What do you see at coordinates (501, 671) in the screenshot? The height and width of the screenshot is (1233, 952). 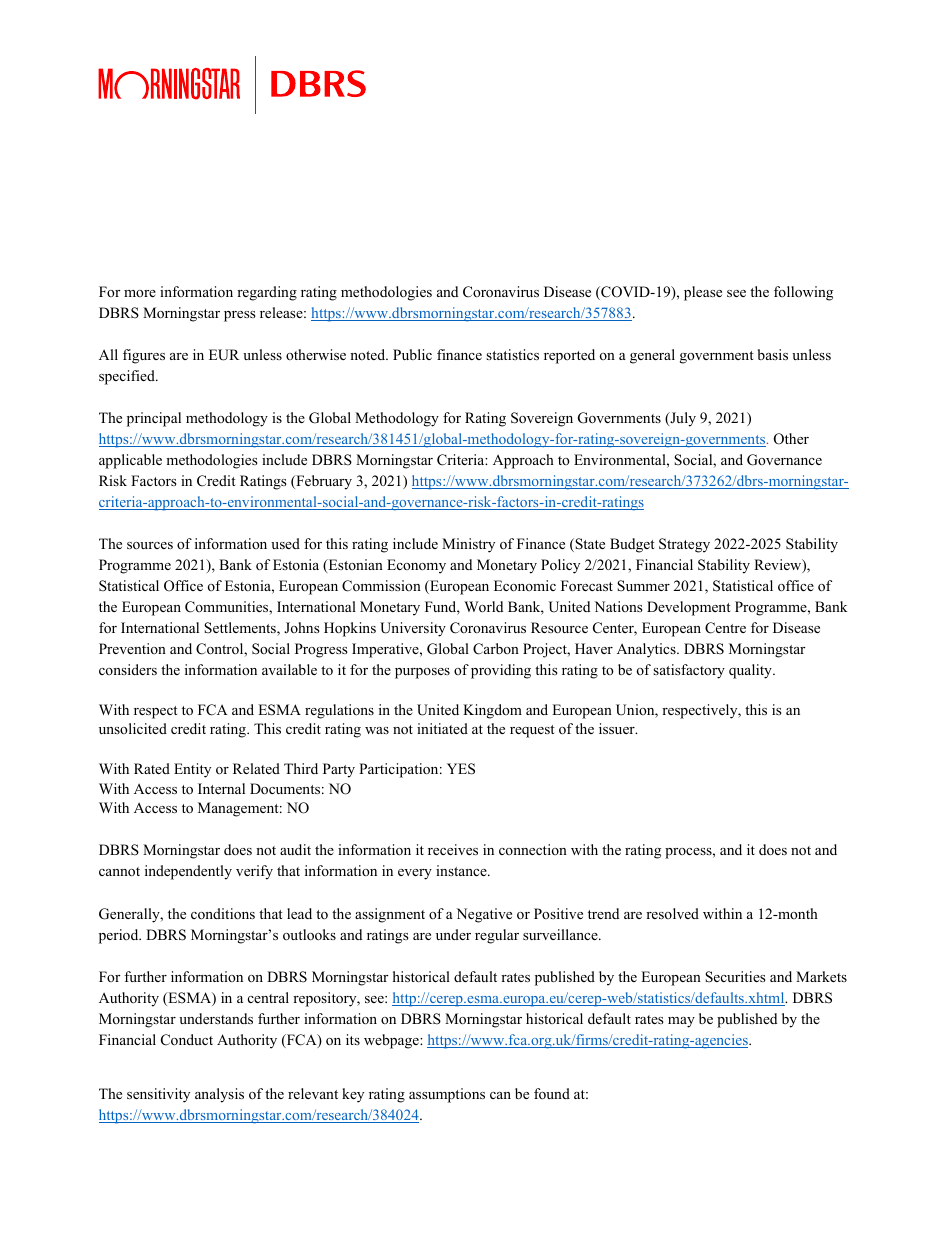 I see `providing` at bounding box center [501, 671].
